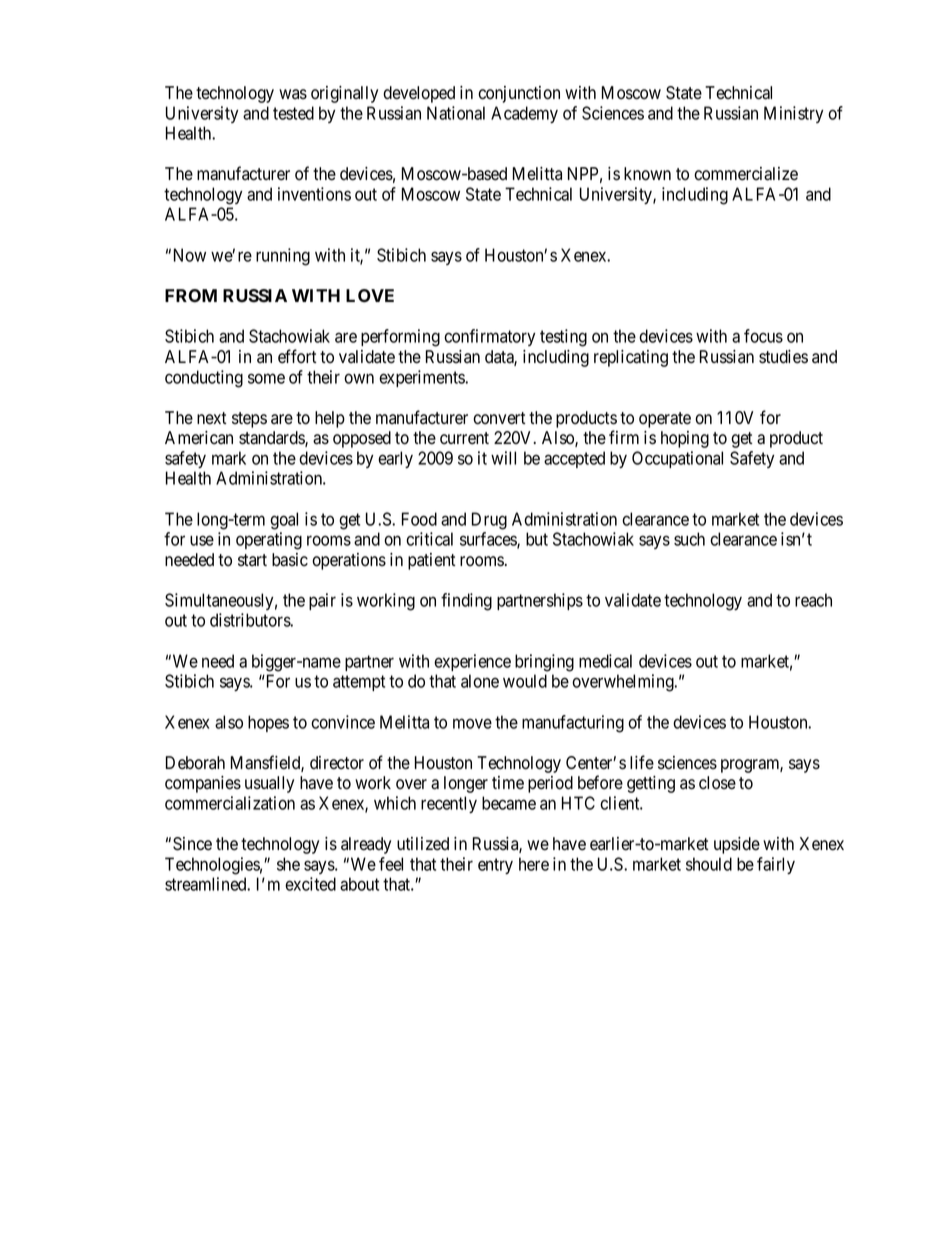 The width and height of the screenshot is (952, 1233). Describe the element at coordinates (793, 114) in the screenshot. I see `Ministry` at that location.
